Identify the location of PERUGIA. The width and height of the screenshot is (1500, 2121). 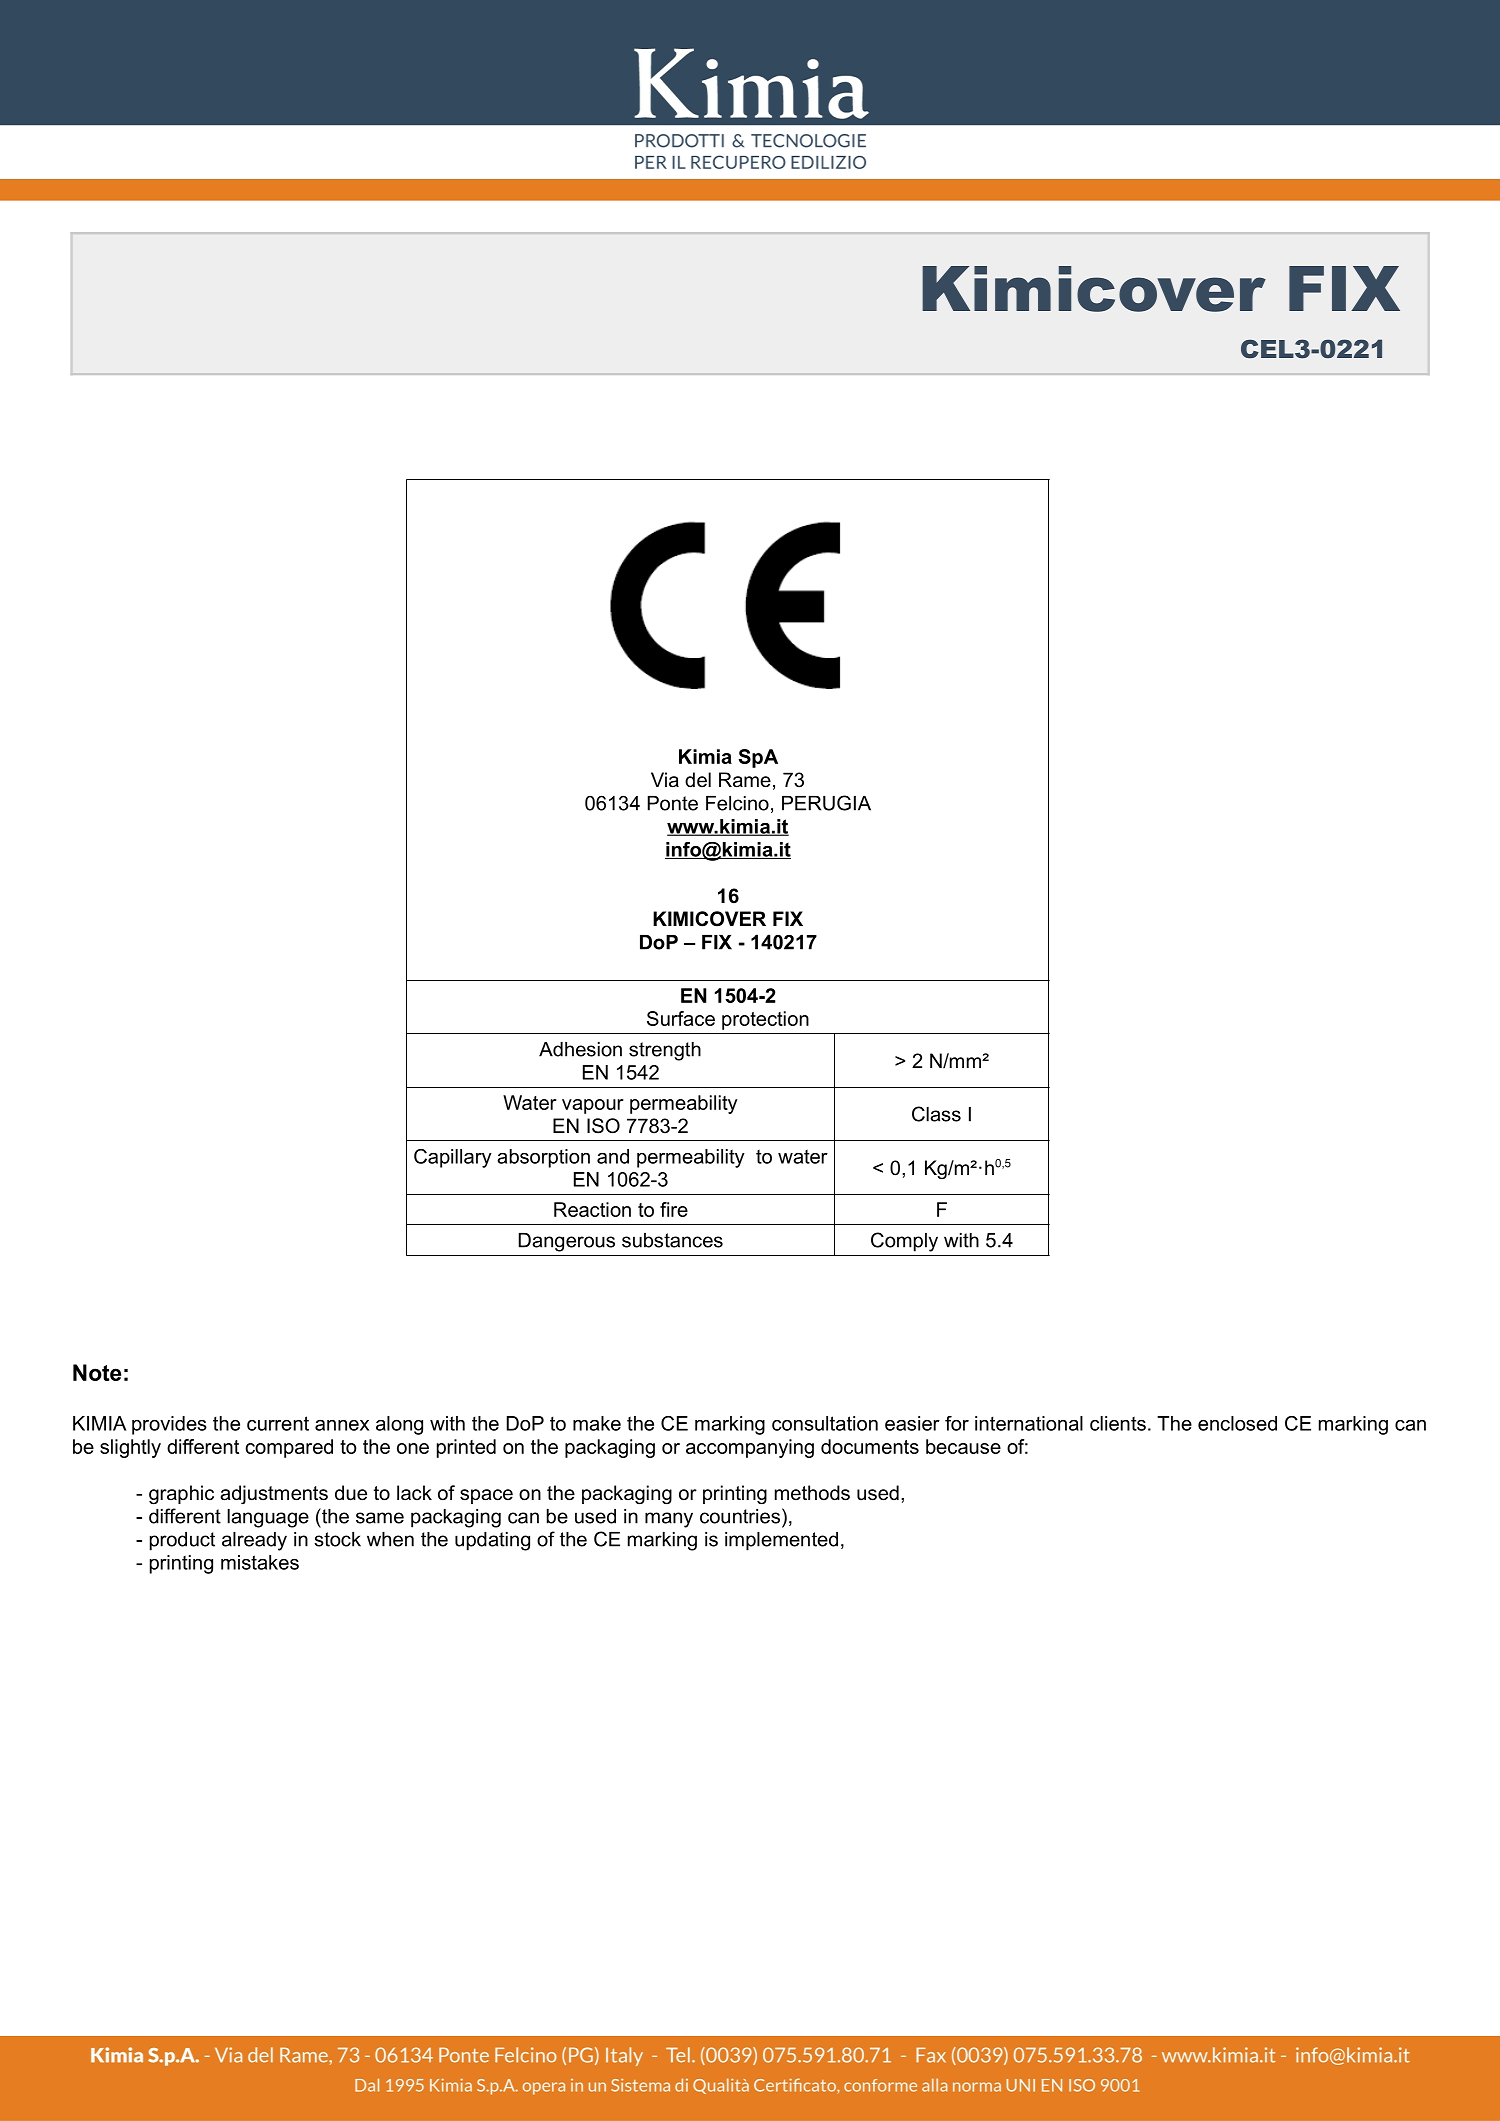
(826, 803).
